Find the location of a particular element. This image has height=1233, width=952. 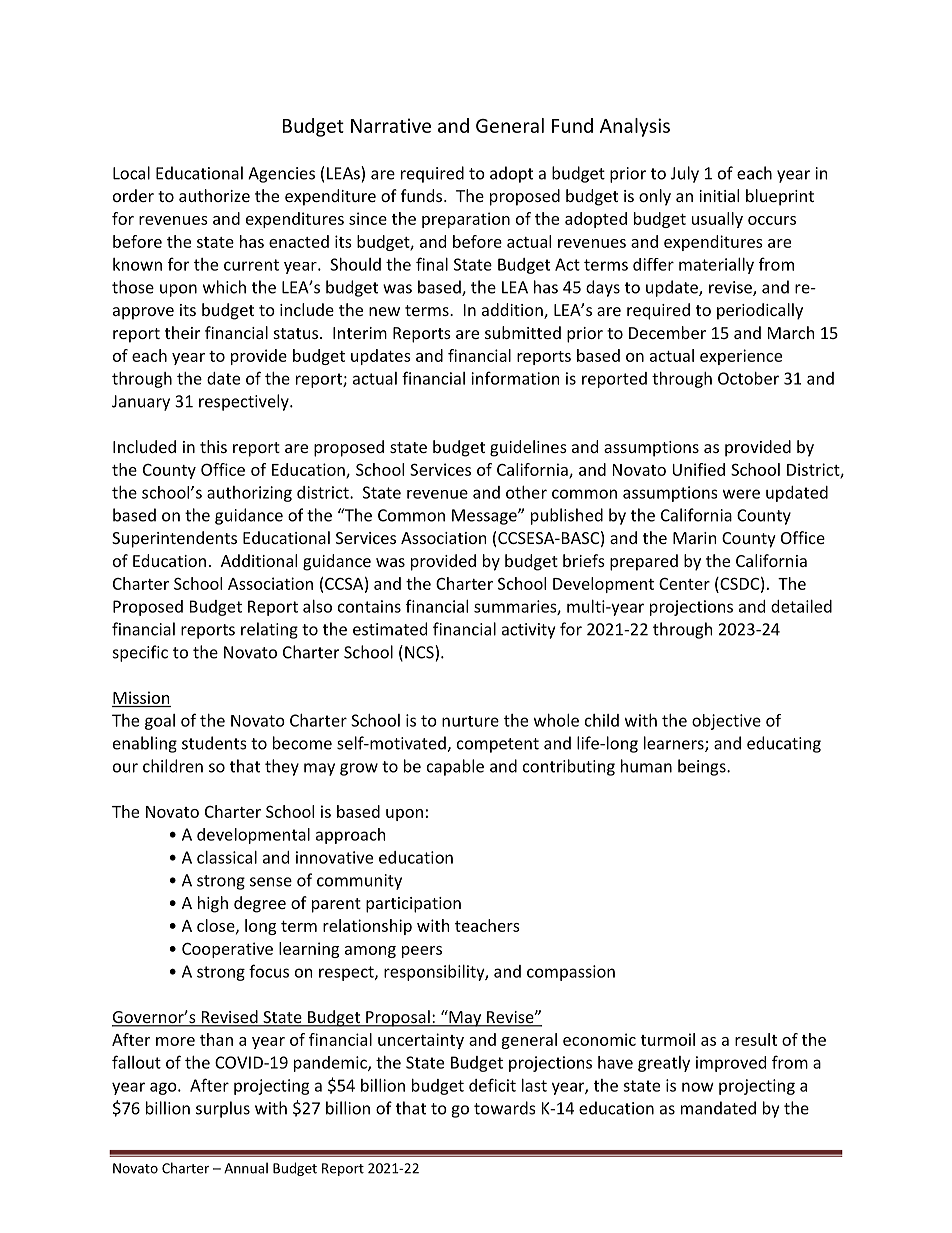

NCS is located at coordinates (420, 652).
